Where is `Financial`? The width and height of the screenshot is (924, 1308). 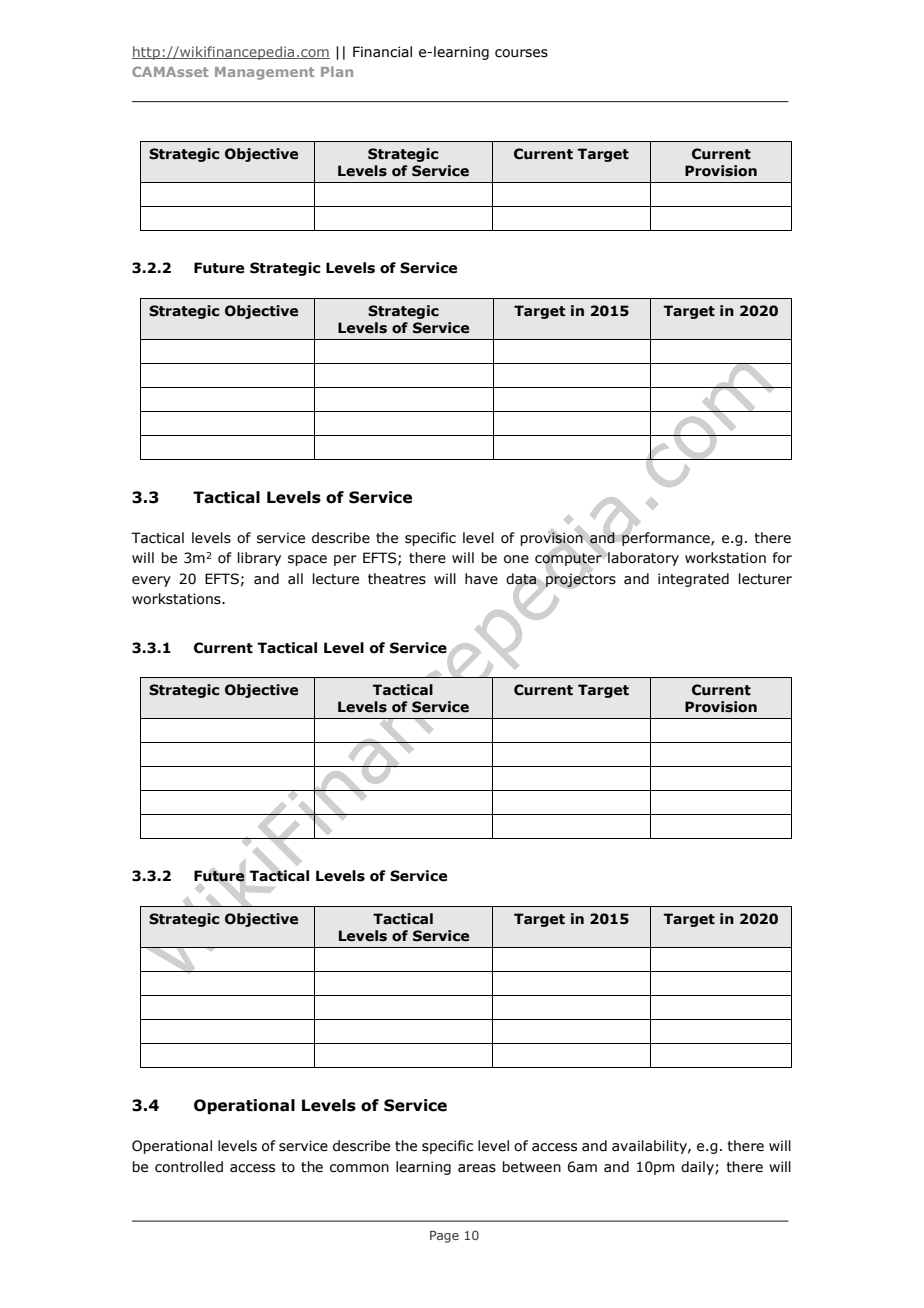 Financial is located at coordinates (382, 52).
